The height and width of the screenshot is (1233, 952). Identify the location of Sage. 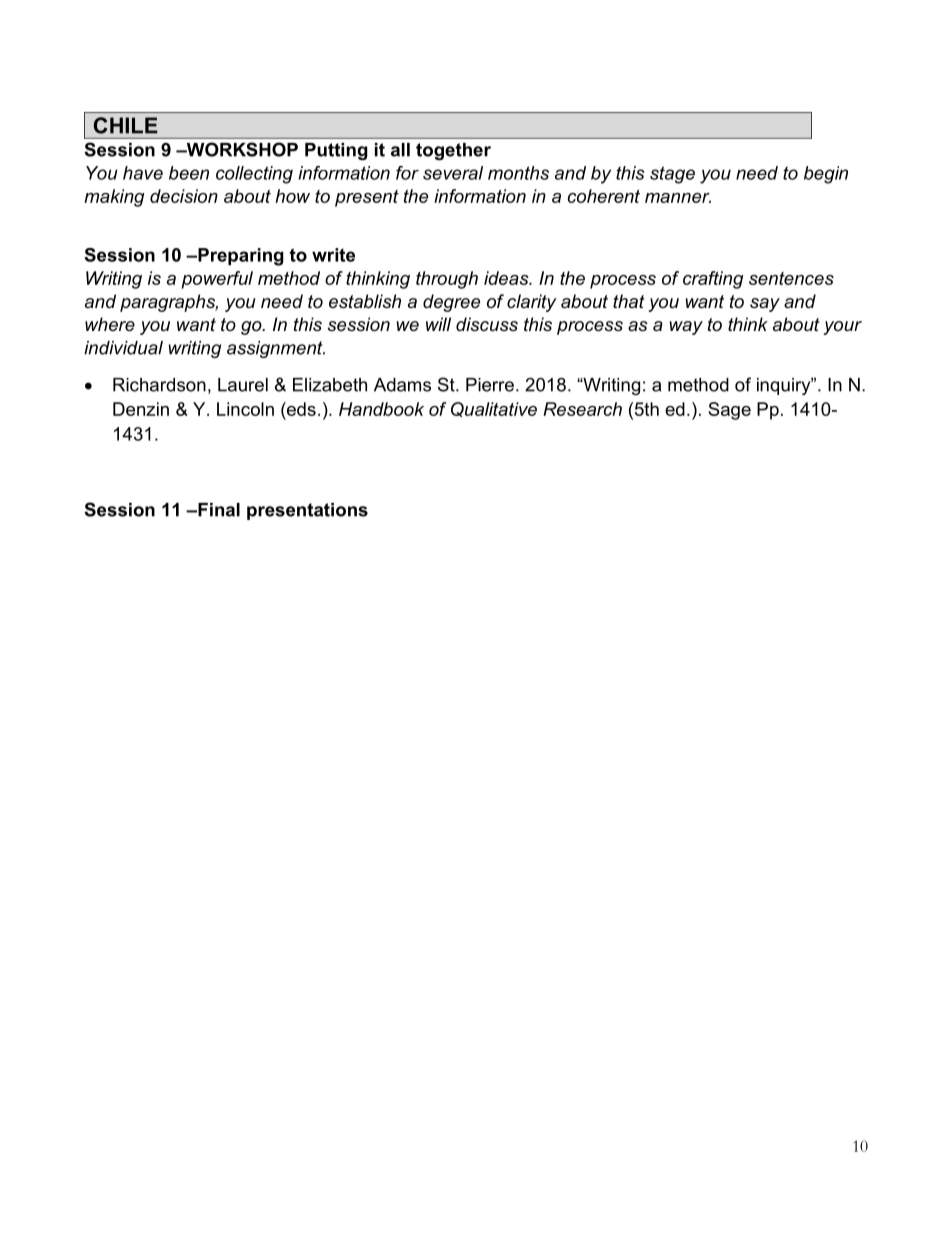
(729, 411).
